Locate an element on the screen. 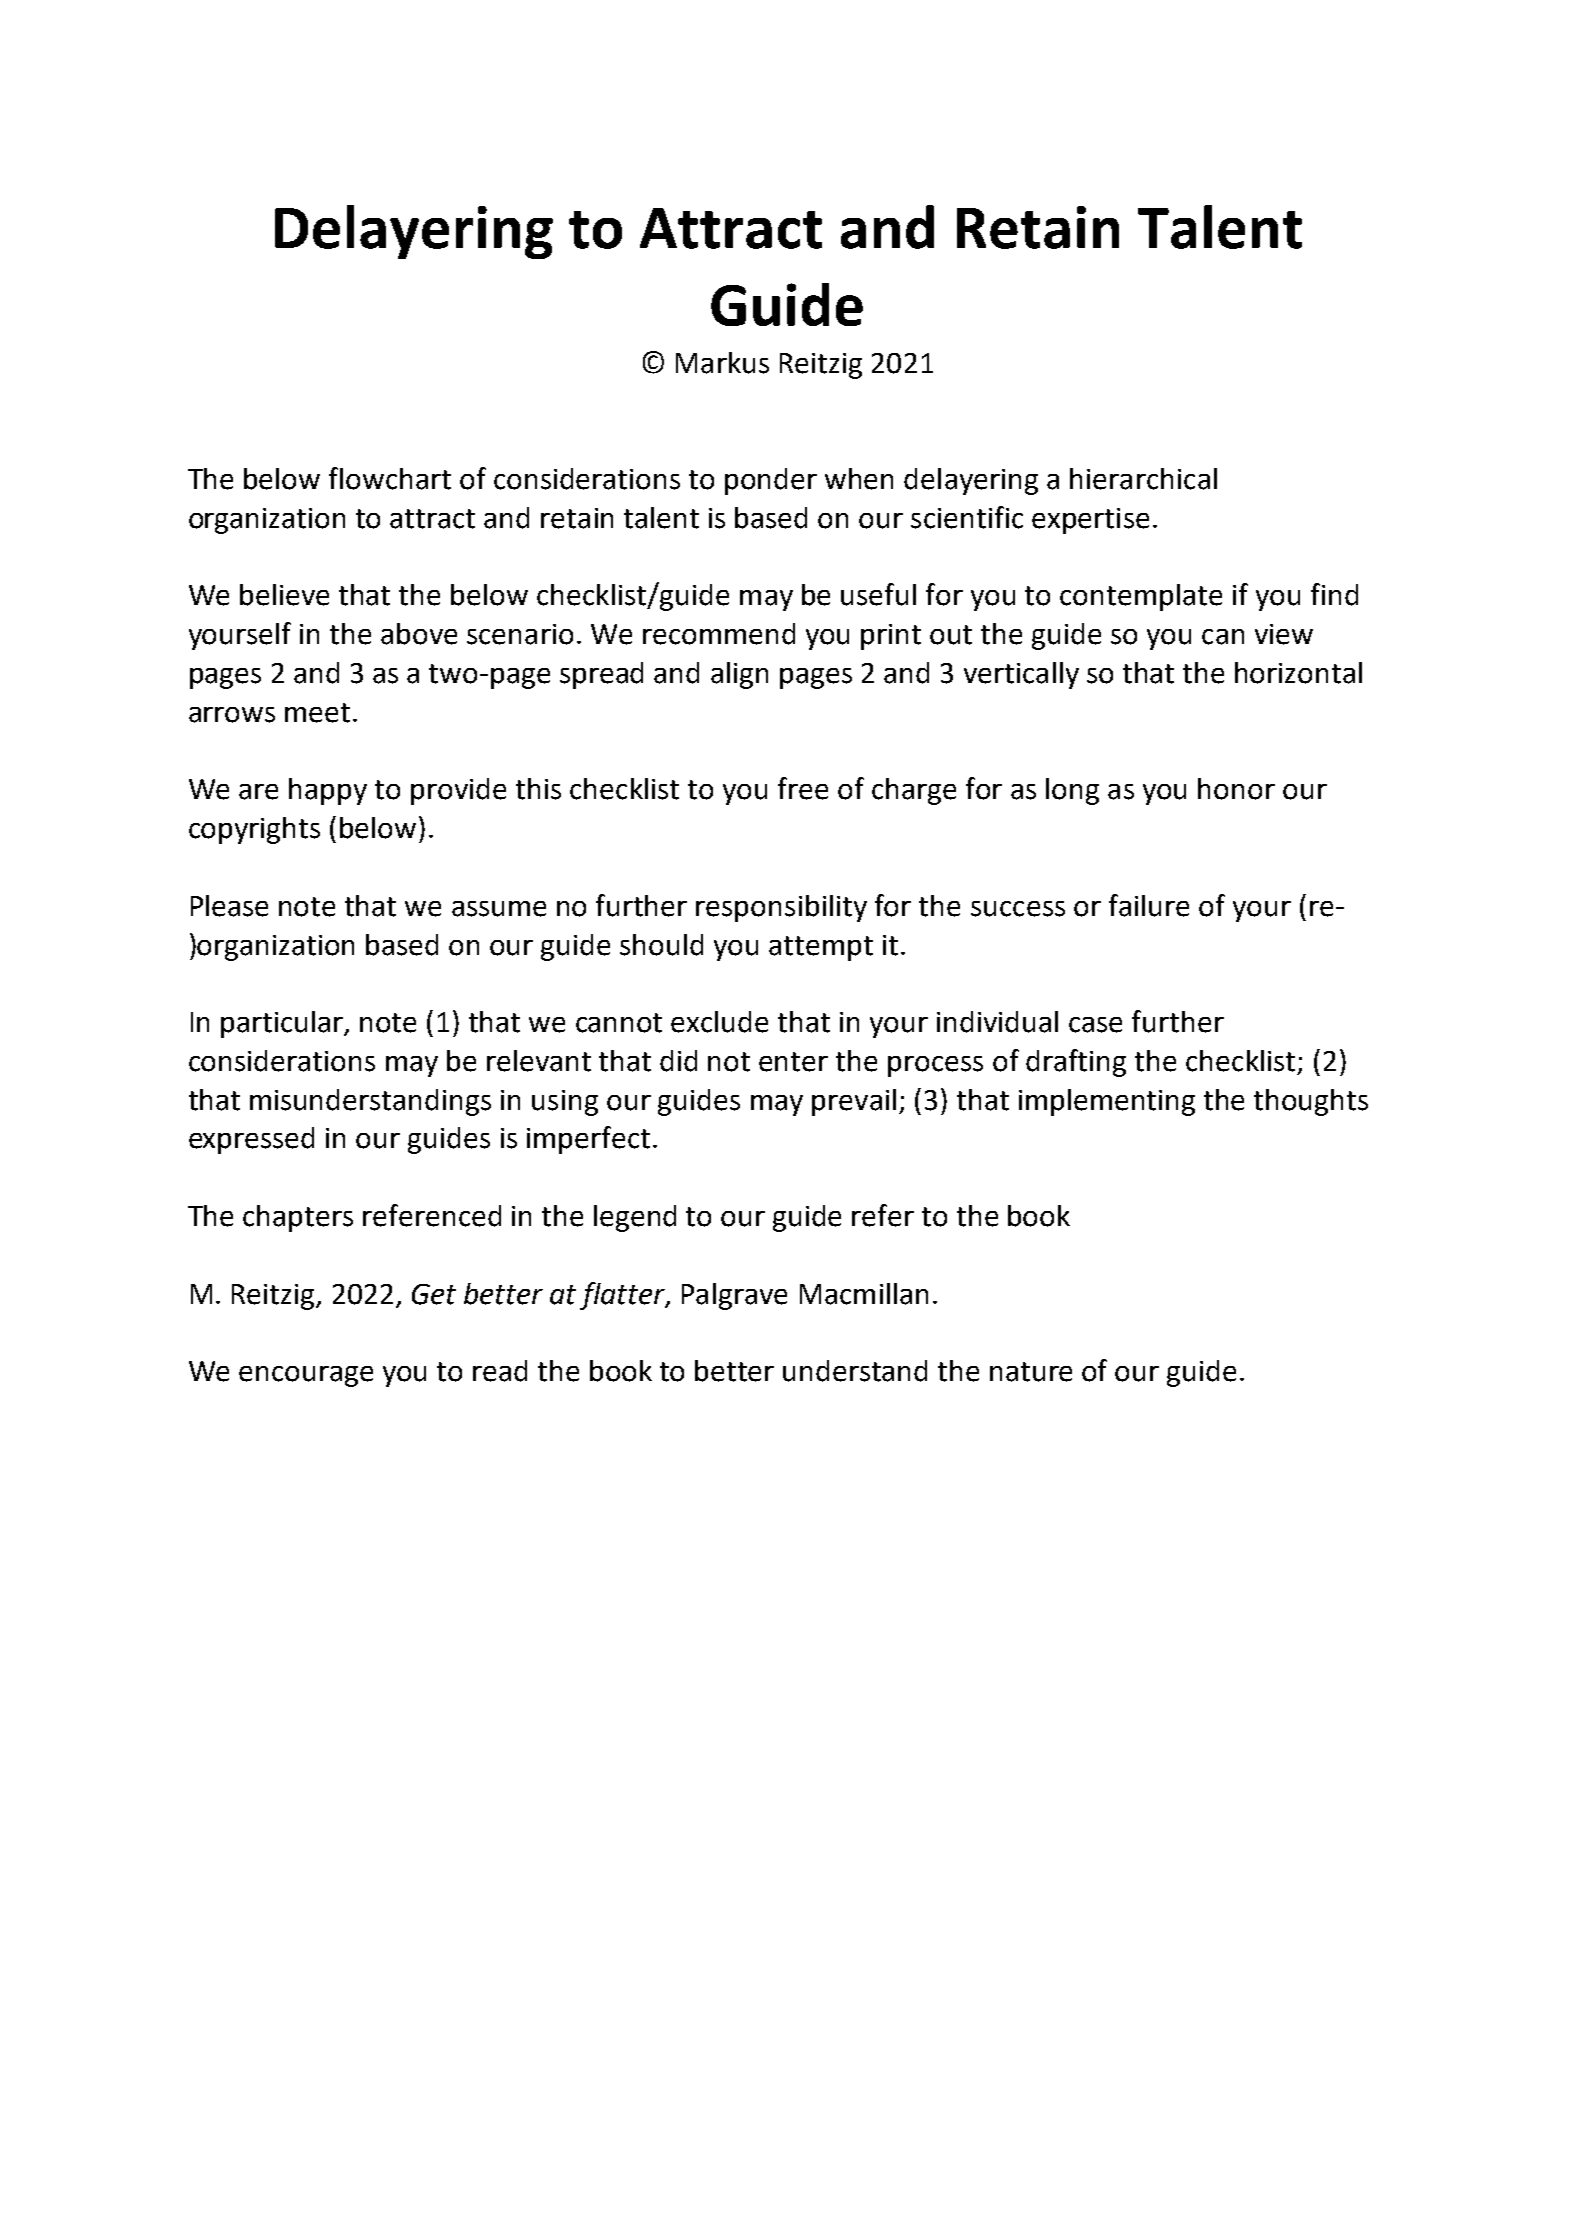 The height and width of the screenshot is (2229, 1575). align is located at coordinates (739, 675).
